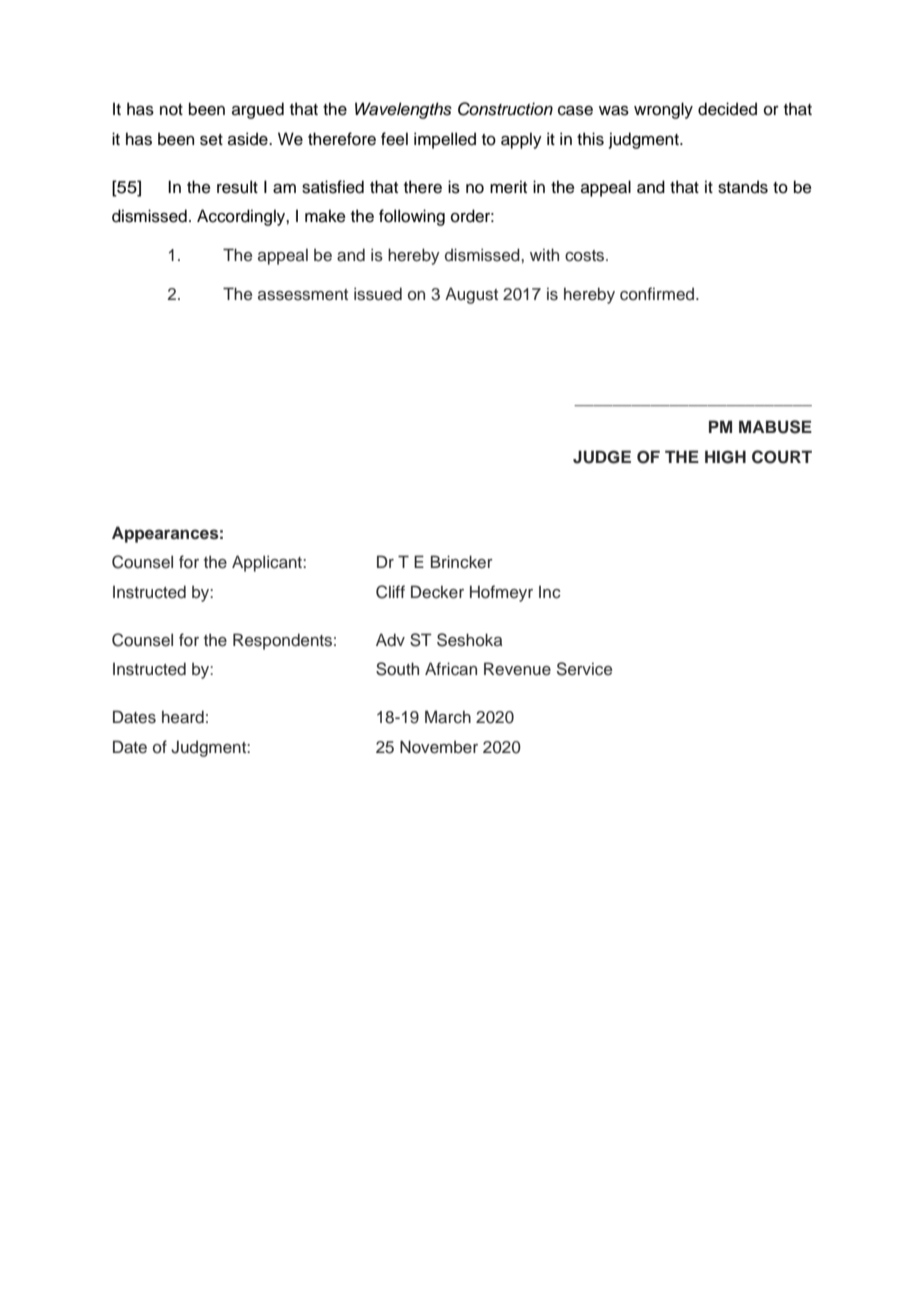  I want to click on aside, so click(249, 139).
